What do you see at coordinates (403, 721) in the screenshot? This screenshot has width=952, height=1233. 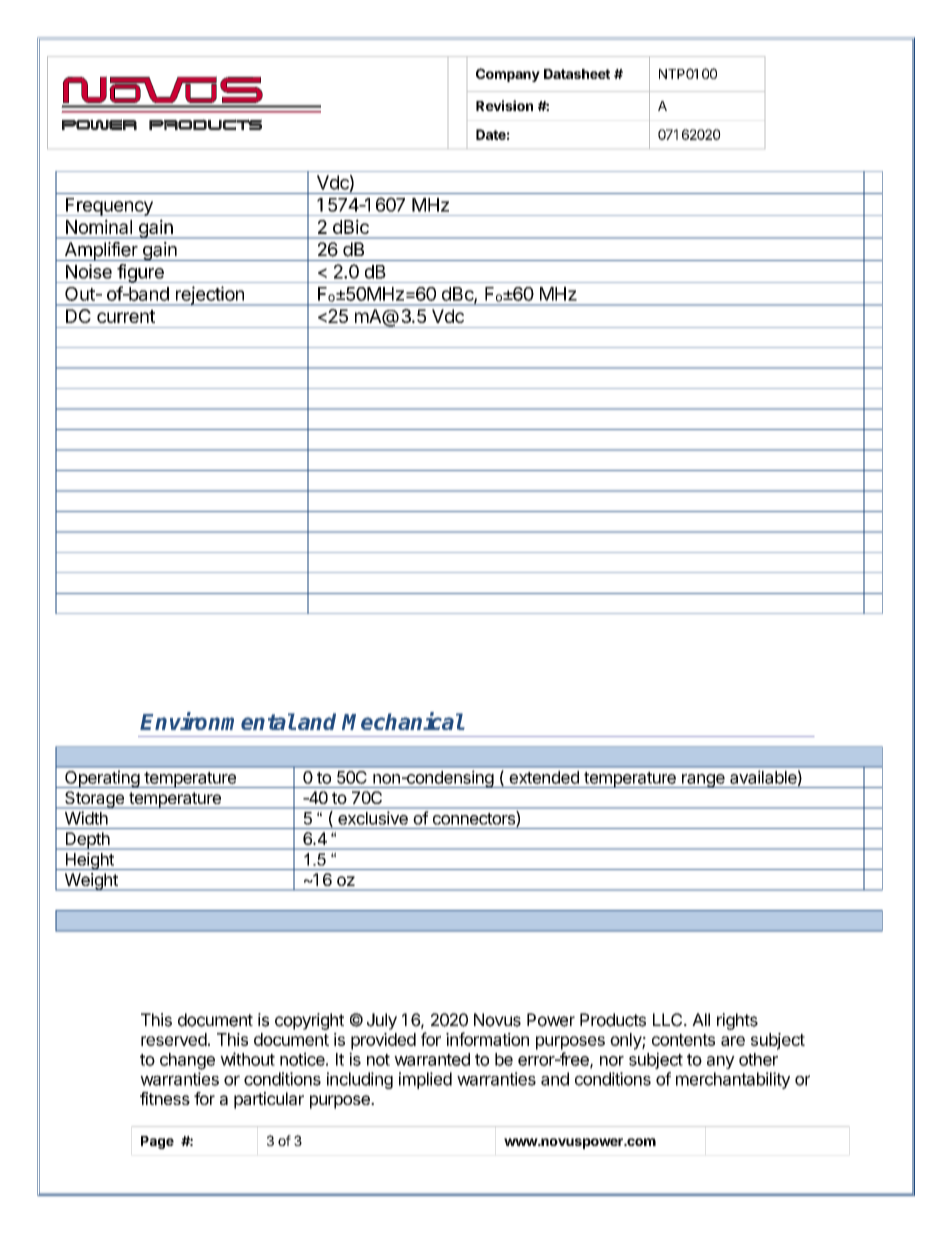 I see `Mechanical` at bounding box center [403, 721].
